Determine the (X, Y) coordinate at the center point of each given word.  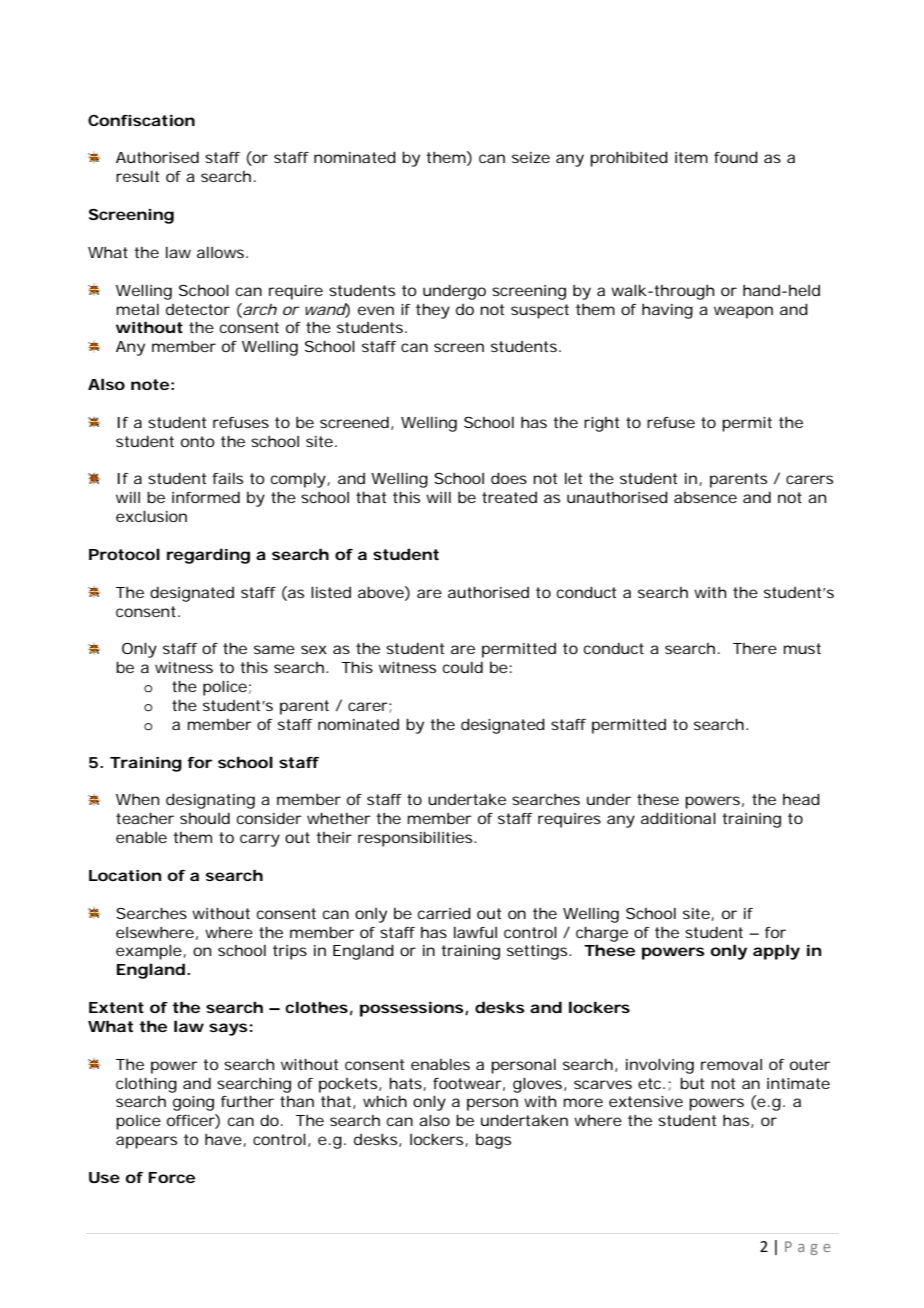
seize (531, 157)
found (736, 157)
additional (678, 818)
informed (206, 497)
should (205, 818)
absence (705, 497)
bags (493, 1141)
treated (509, 497)
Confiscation (141, 120)
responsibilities (417, 839)
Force (172, 1177)
